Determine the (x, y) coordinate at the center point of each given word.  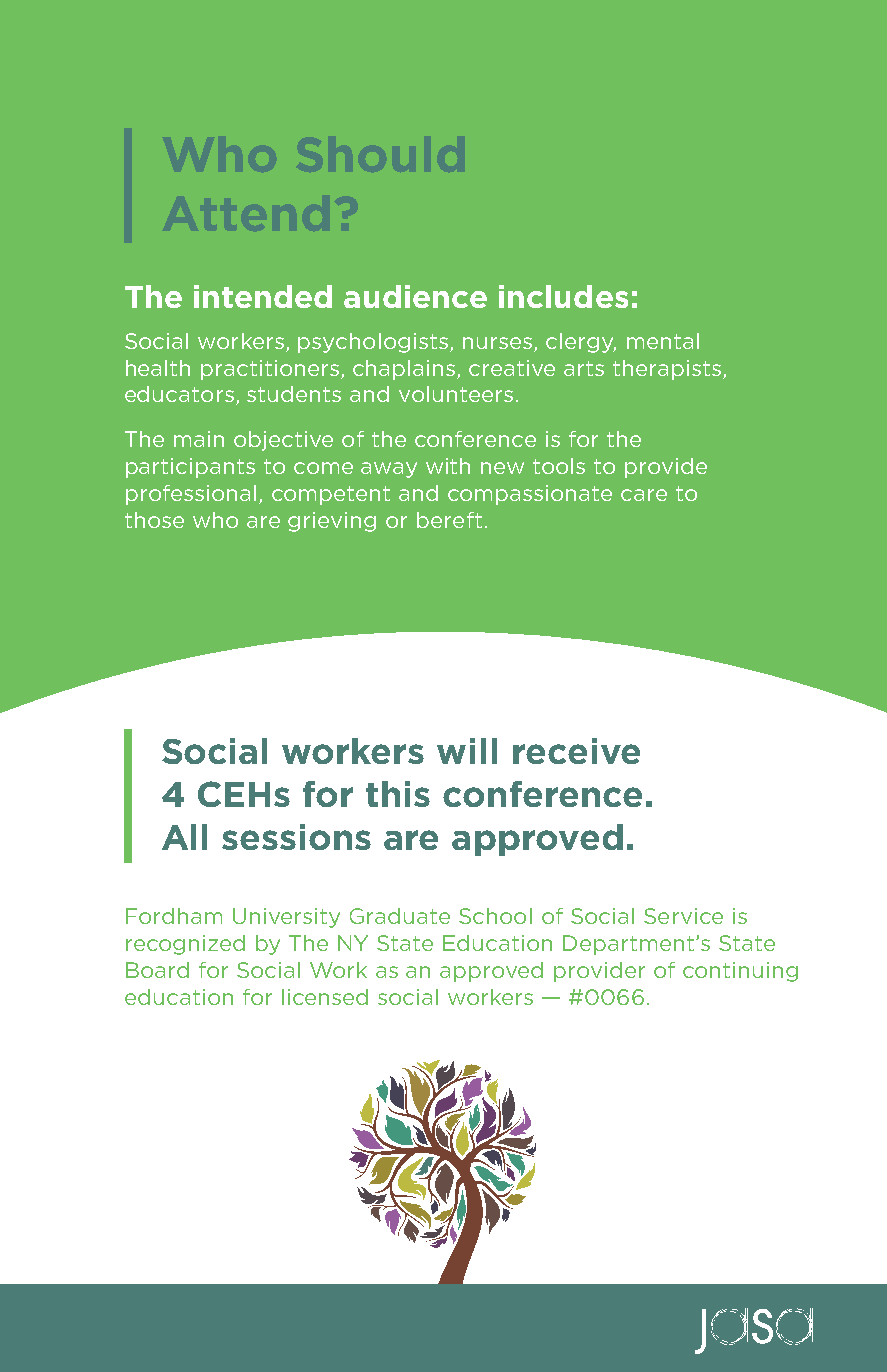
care (644, 495)
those (154, 520)
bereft (449, 520)
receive (576, 751)
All (184, 837)
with (448, 466)
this (398, 794)
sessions (296, 837)
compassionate (530, 495)
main (199, 439)
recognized (185, 945)
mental (663, 341)
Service (683, 916)
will (467, 751)
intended (263, 296)
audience (415, 296)
